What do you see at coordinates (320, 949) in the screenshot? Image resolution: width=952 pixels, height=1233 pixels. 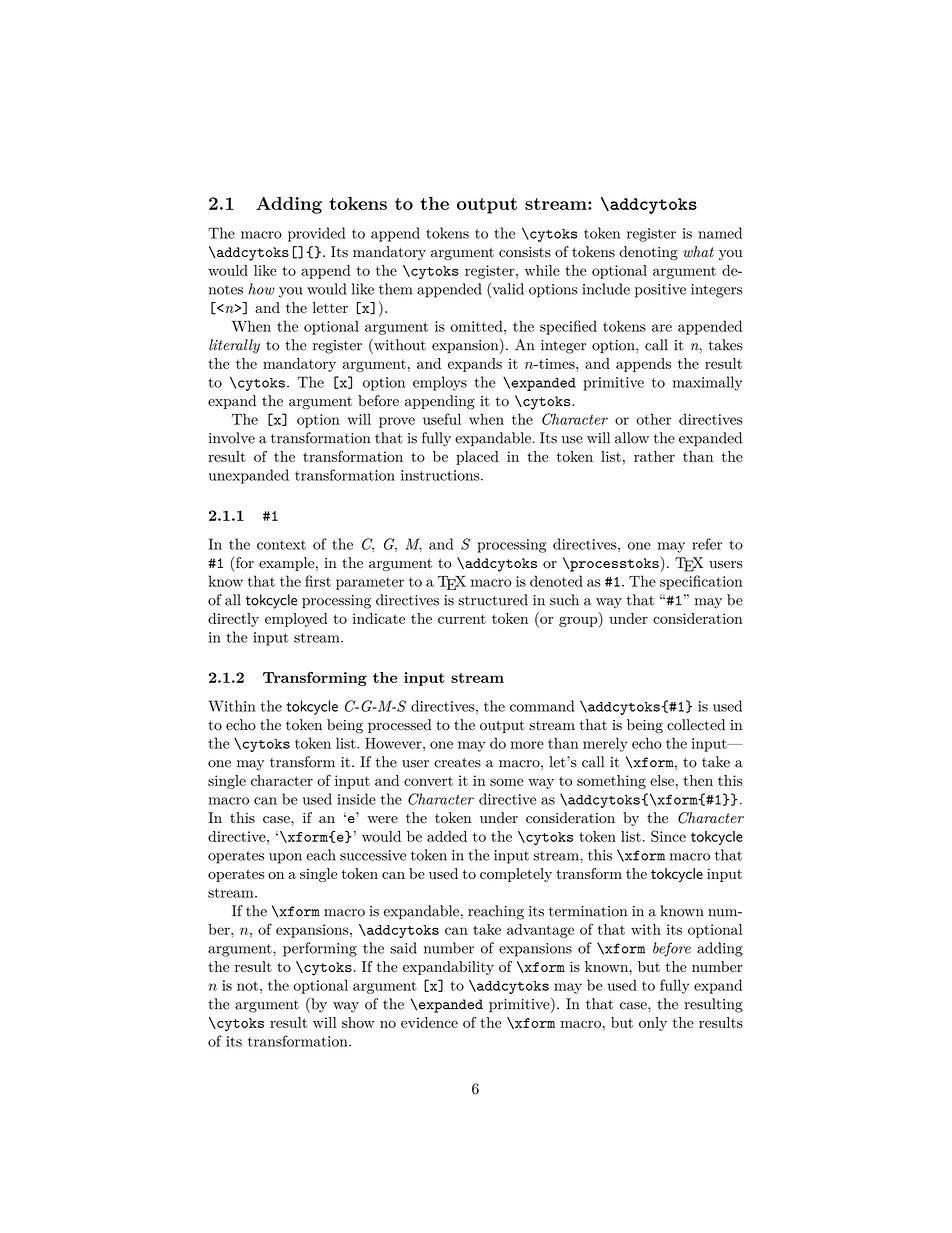 I see `performing` at bounding box center [320, 949].
